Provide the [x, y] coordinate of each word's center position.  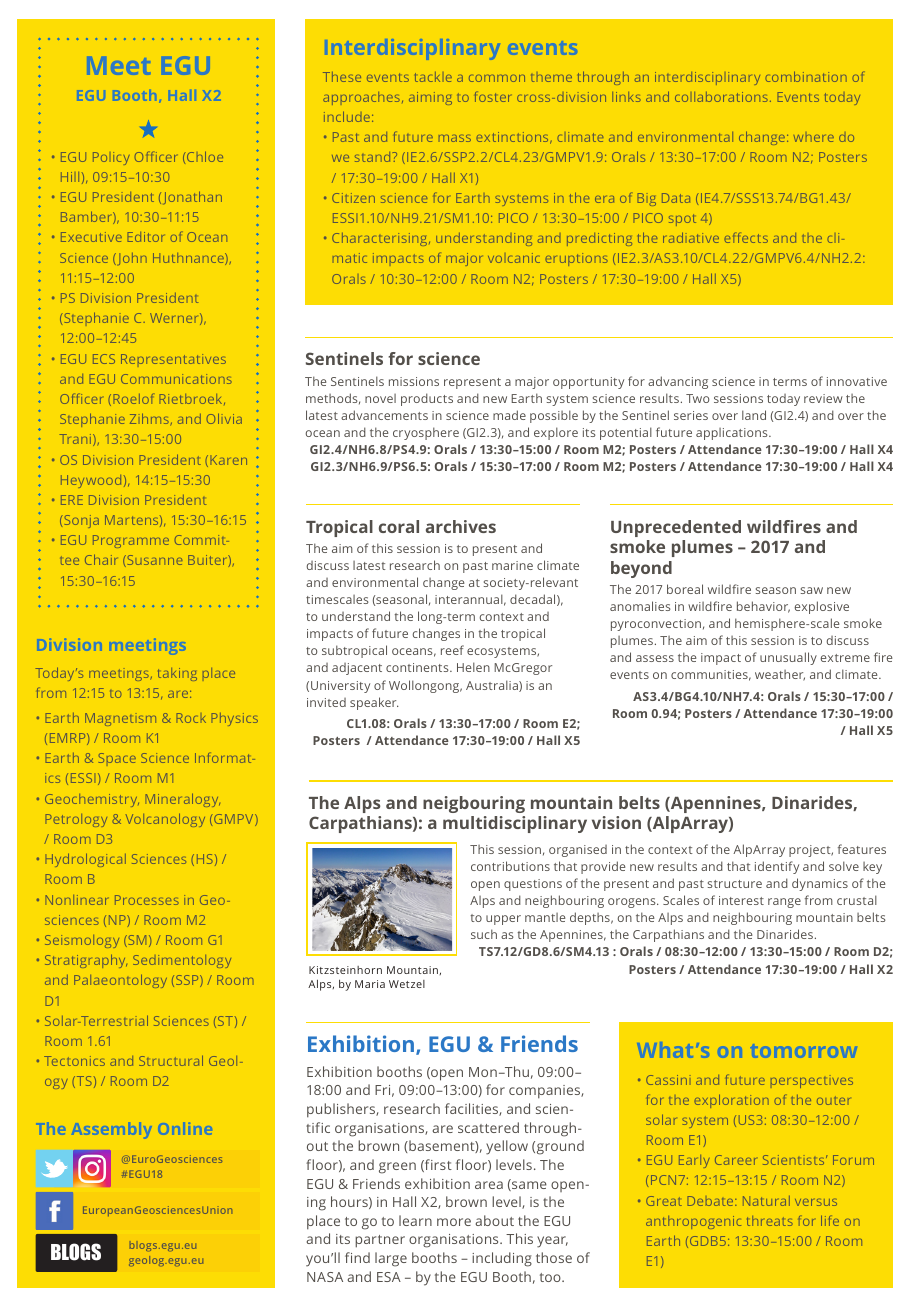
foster [493, 96]
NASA [325, 1277]
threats [770, 1221]
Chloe [204, 156]
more [454, 1222]
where [814, 137]
